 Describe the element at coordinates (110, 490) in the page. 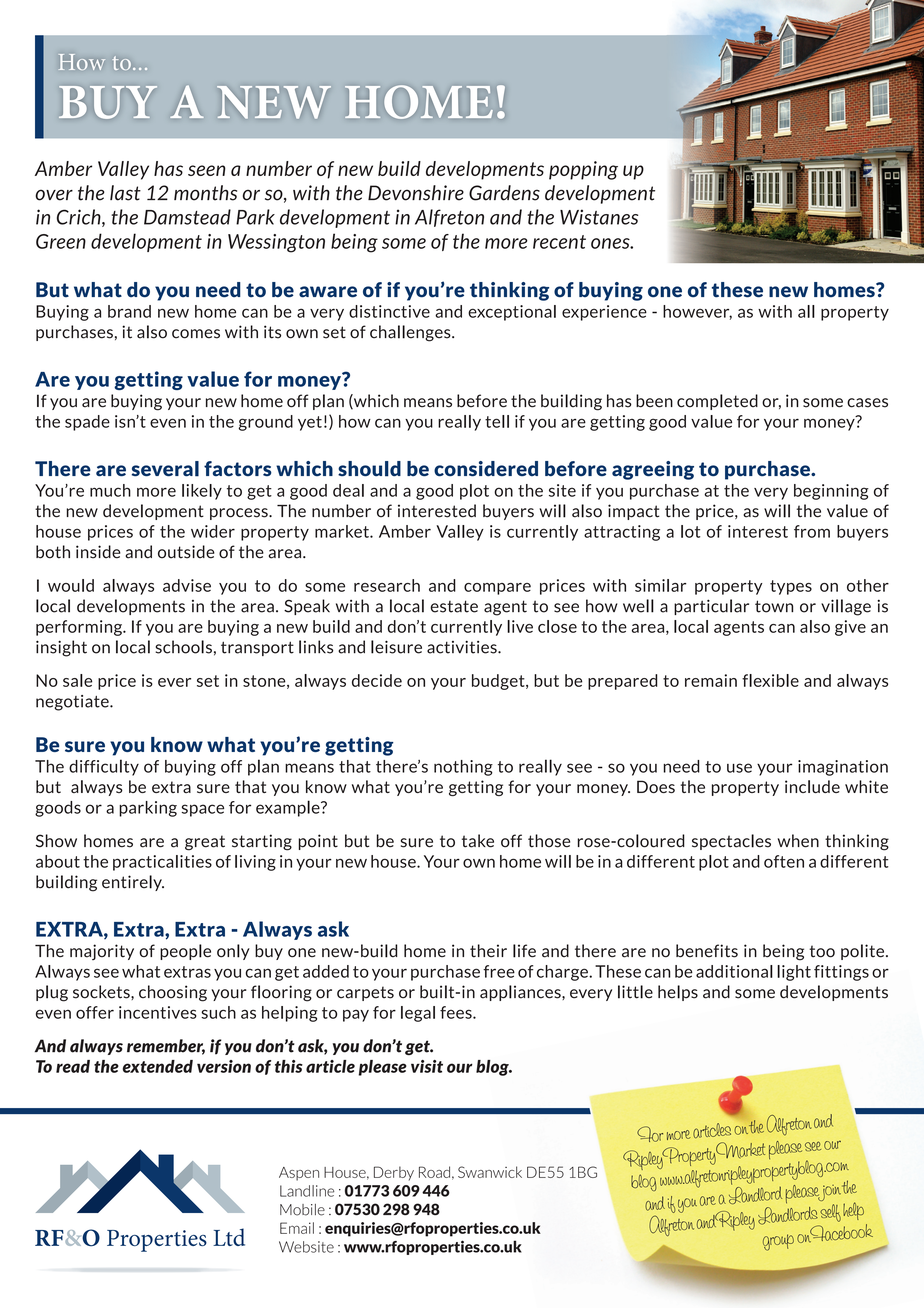

I see `much` at that location.
